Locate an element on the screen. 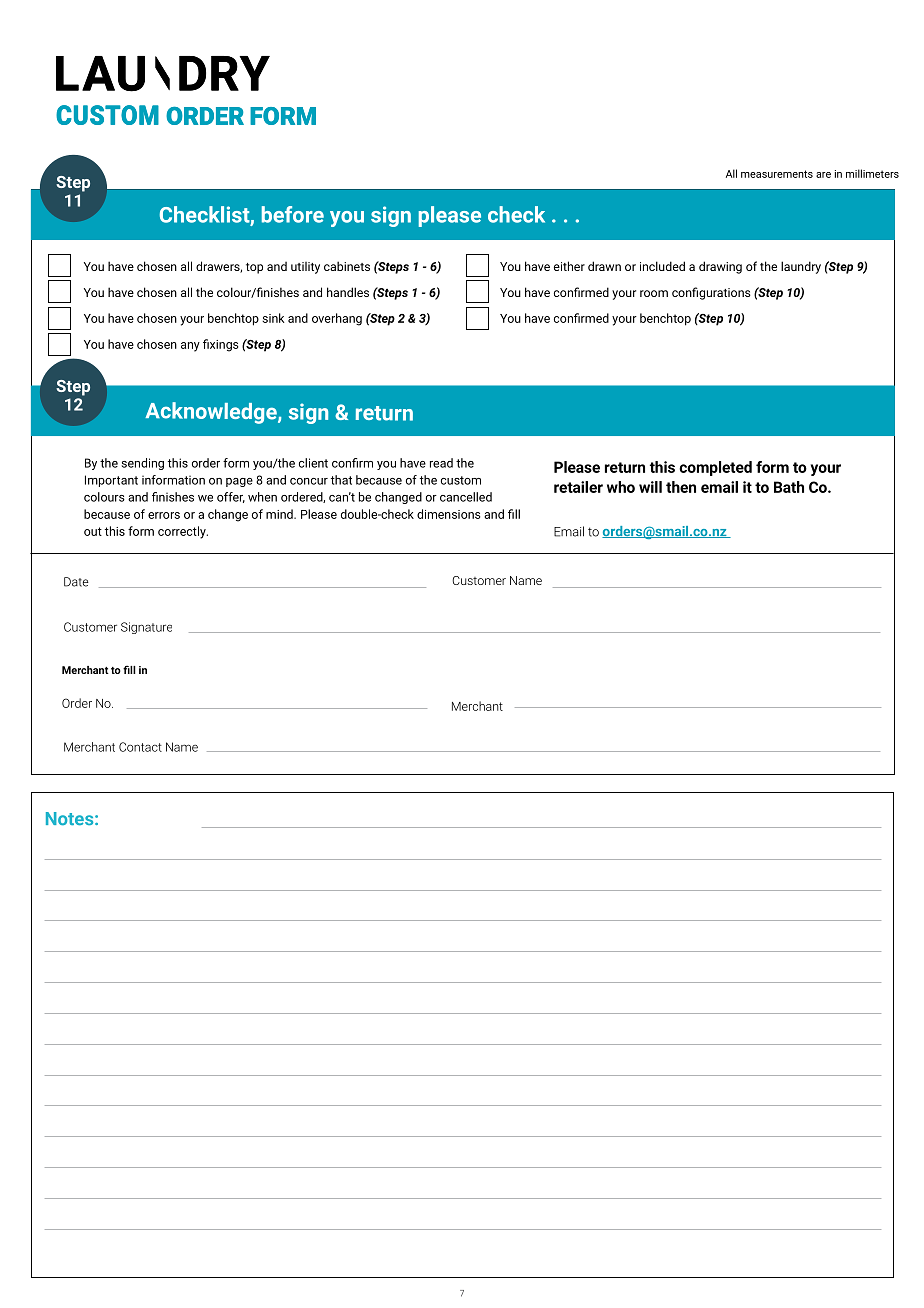  Contact is located at coordinates (140, 747).
